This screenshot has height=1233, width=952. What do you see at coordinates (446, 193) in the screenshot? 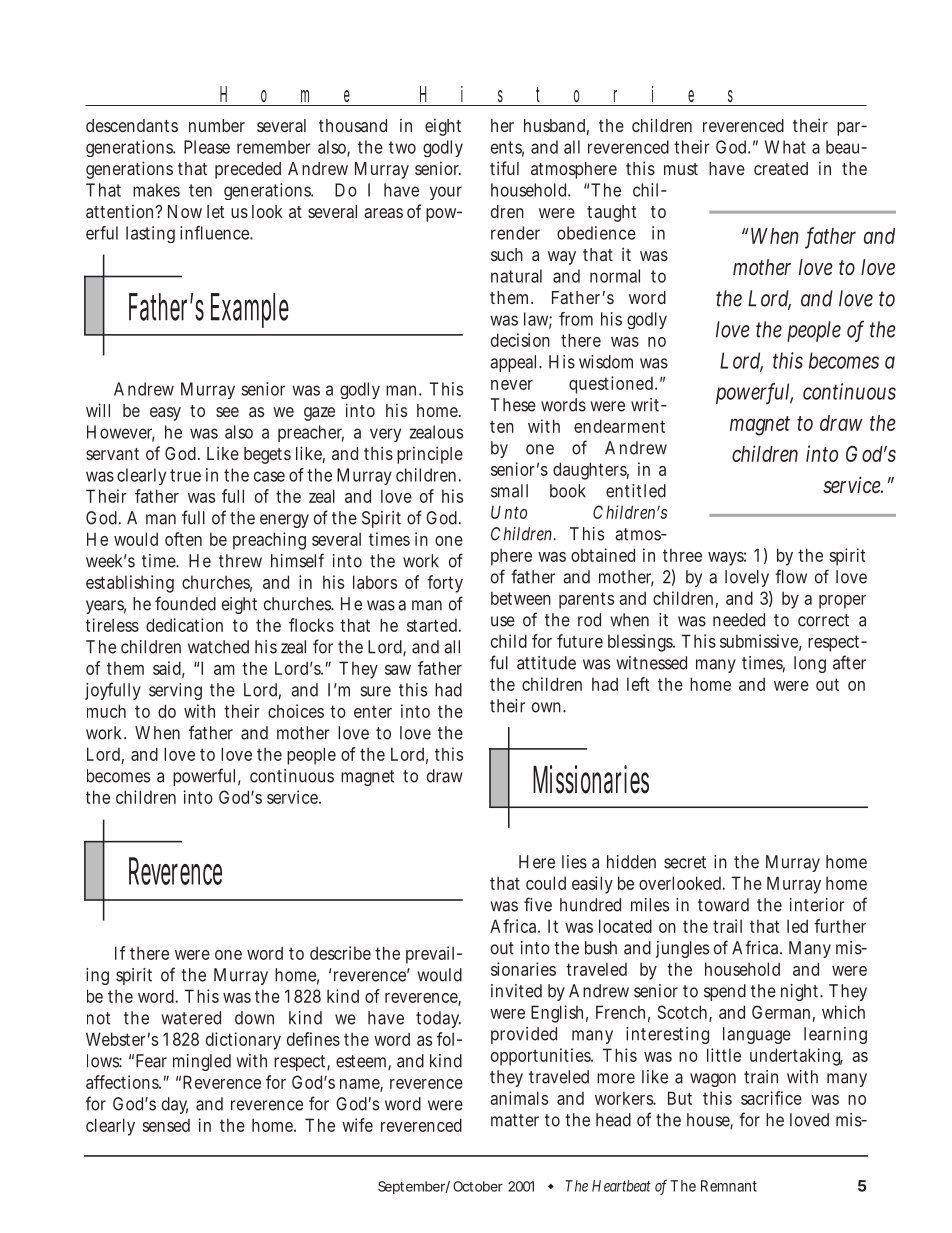
I see `your` at bounding box center [446, 193].
